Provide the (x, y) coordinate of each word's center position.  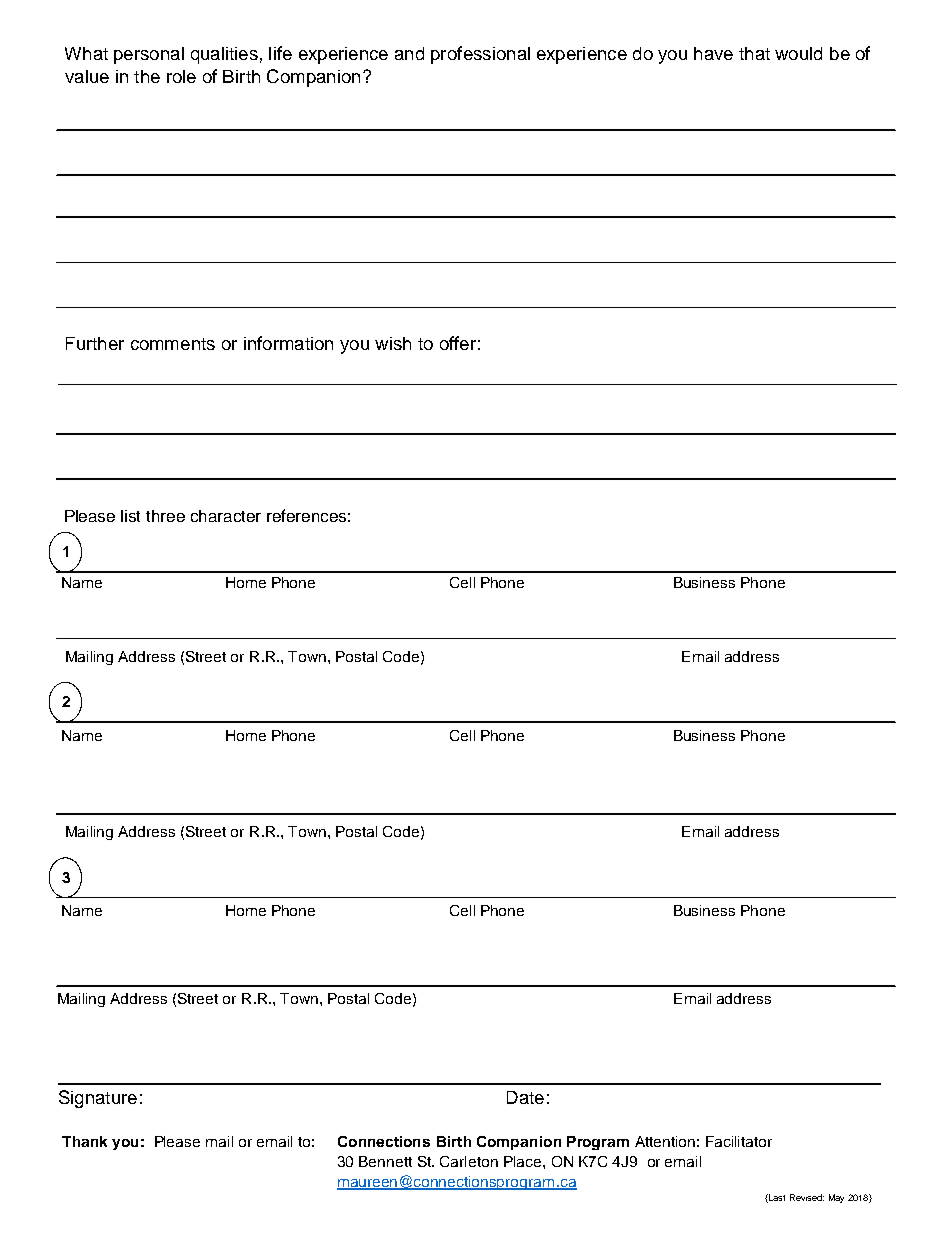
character (226, 516)
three (165, 516)
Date (525, 1097)
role (181, 76)
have (713, 53)
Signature (98, 1099)
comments (173, 344)
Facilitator (739, 1141)
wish (393, 343)
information (288, 343)
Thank (84, 1141)
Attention (665, 1141)
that (754, 53)
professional (480, 55)
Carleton (469, 1161)
